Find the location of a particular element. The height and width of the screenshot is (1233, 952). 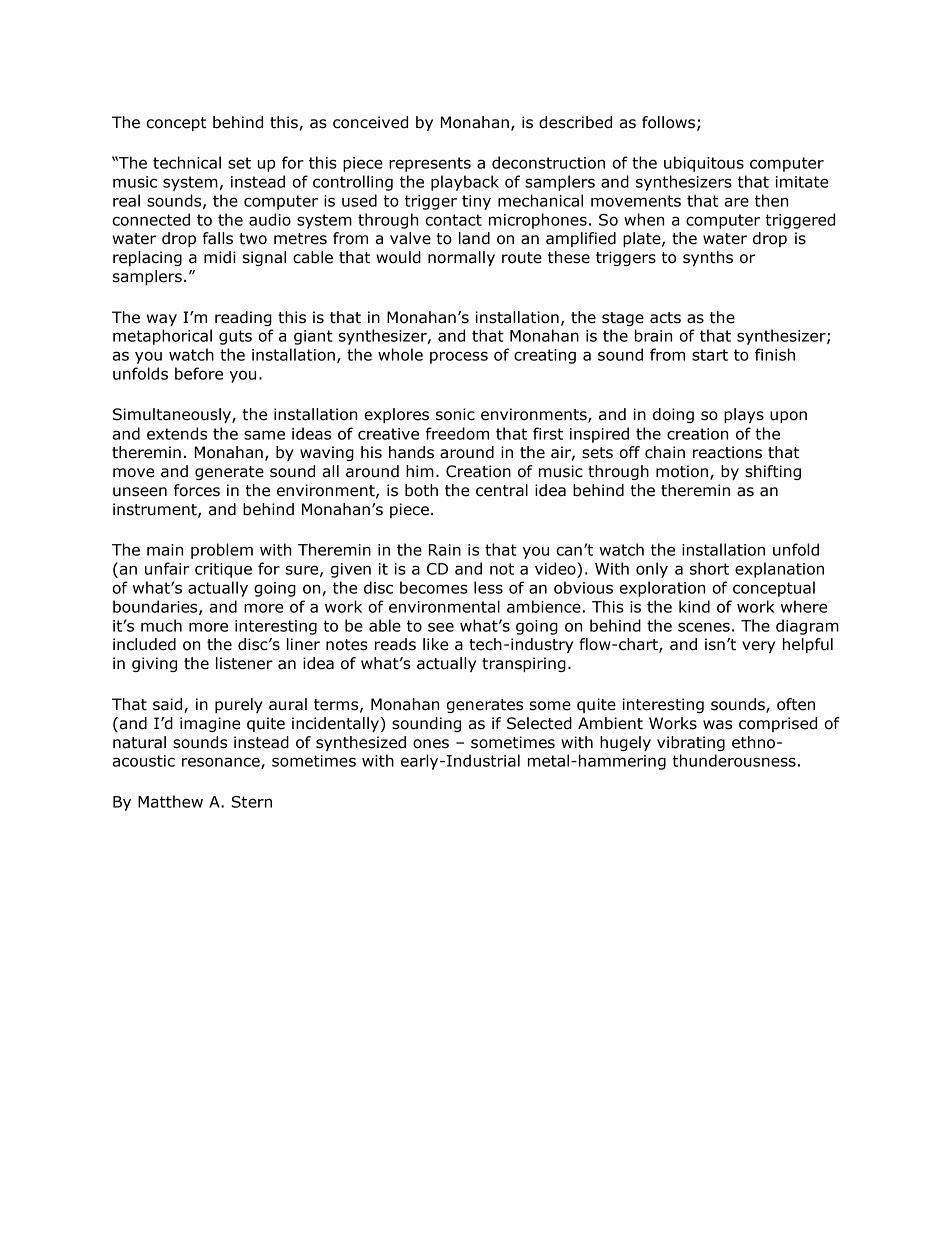

forces is located at coordinates (197, 490).
